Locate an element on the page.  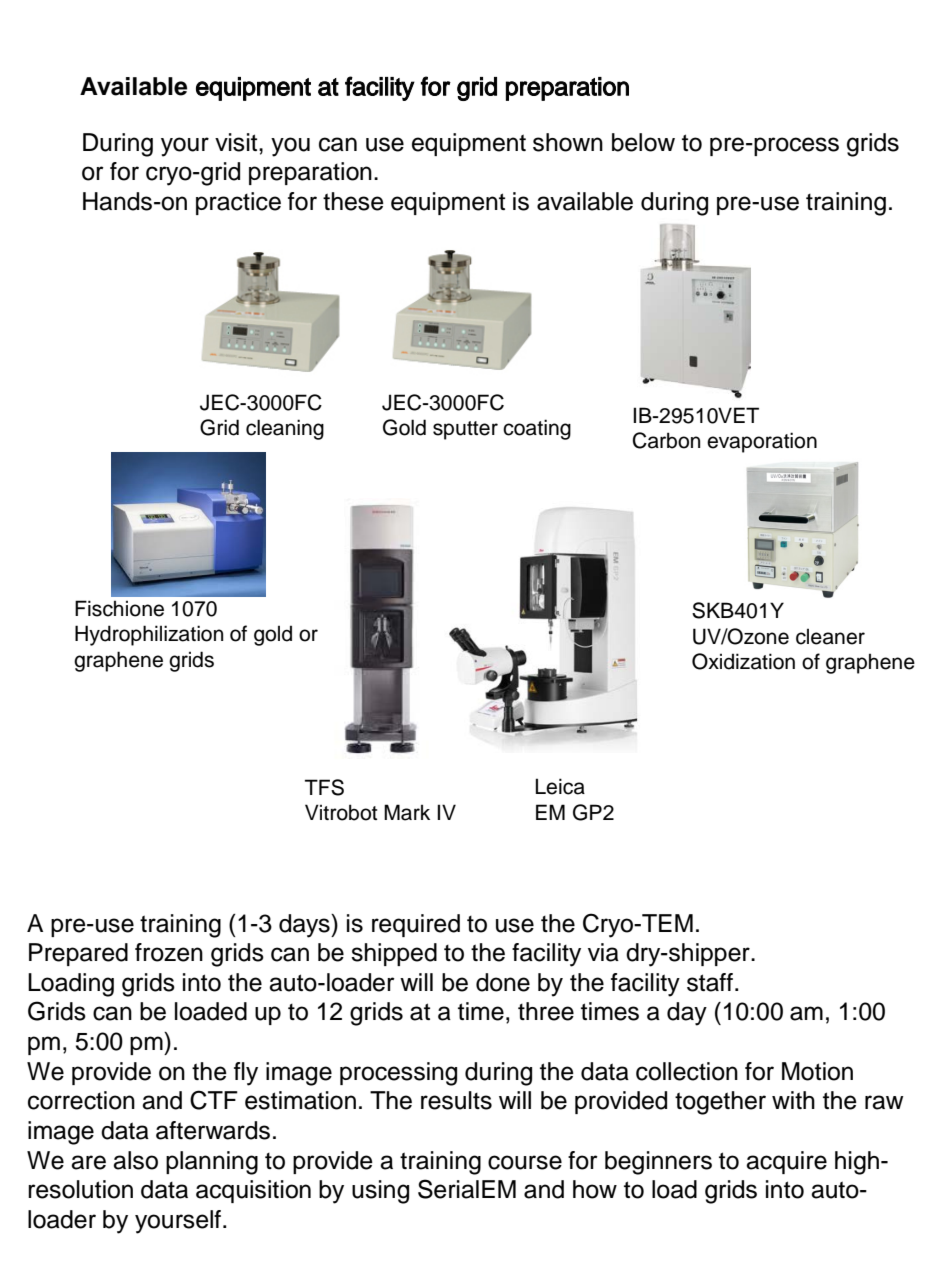
TFS is located at coordinates (324, 787).
